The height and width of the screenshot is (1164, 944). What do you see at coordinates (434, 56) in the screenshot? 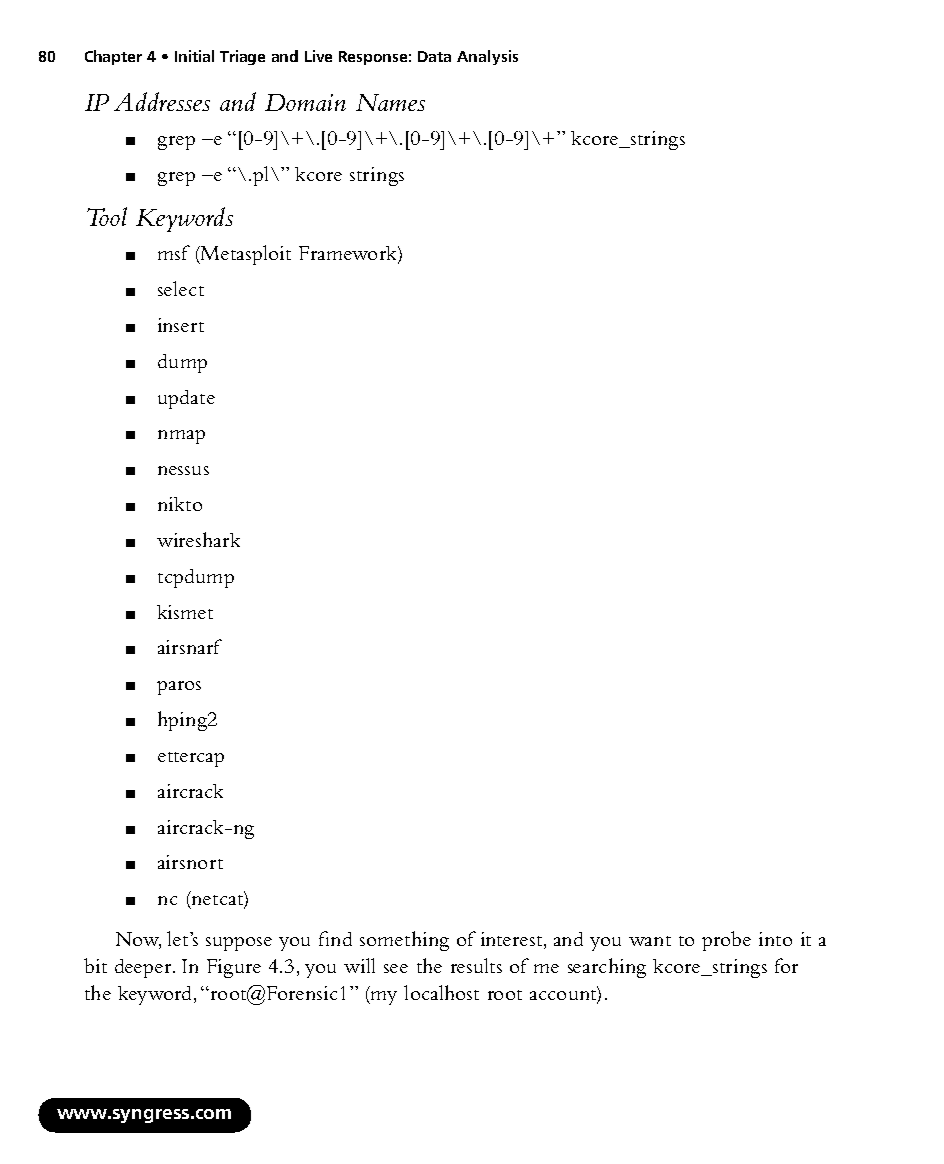
I see `Data` at bounding box center [434, 56].
